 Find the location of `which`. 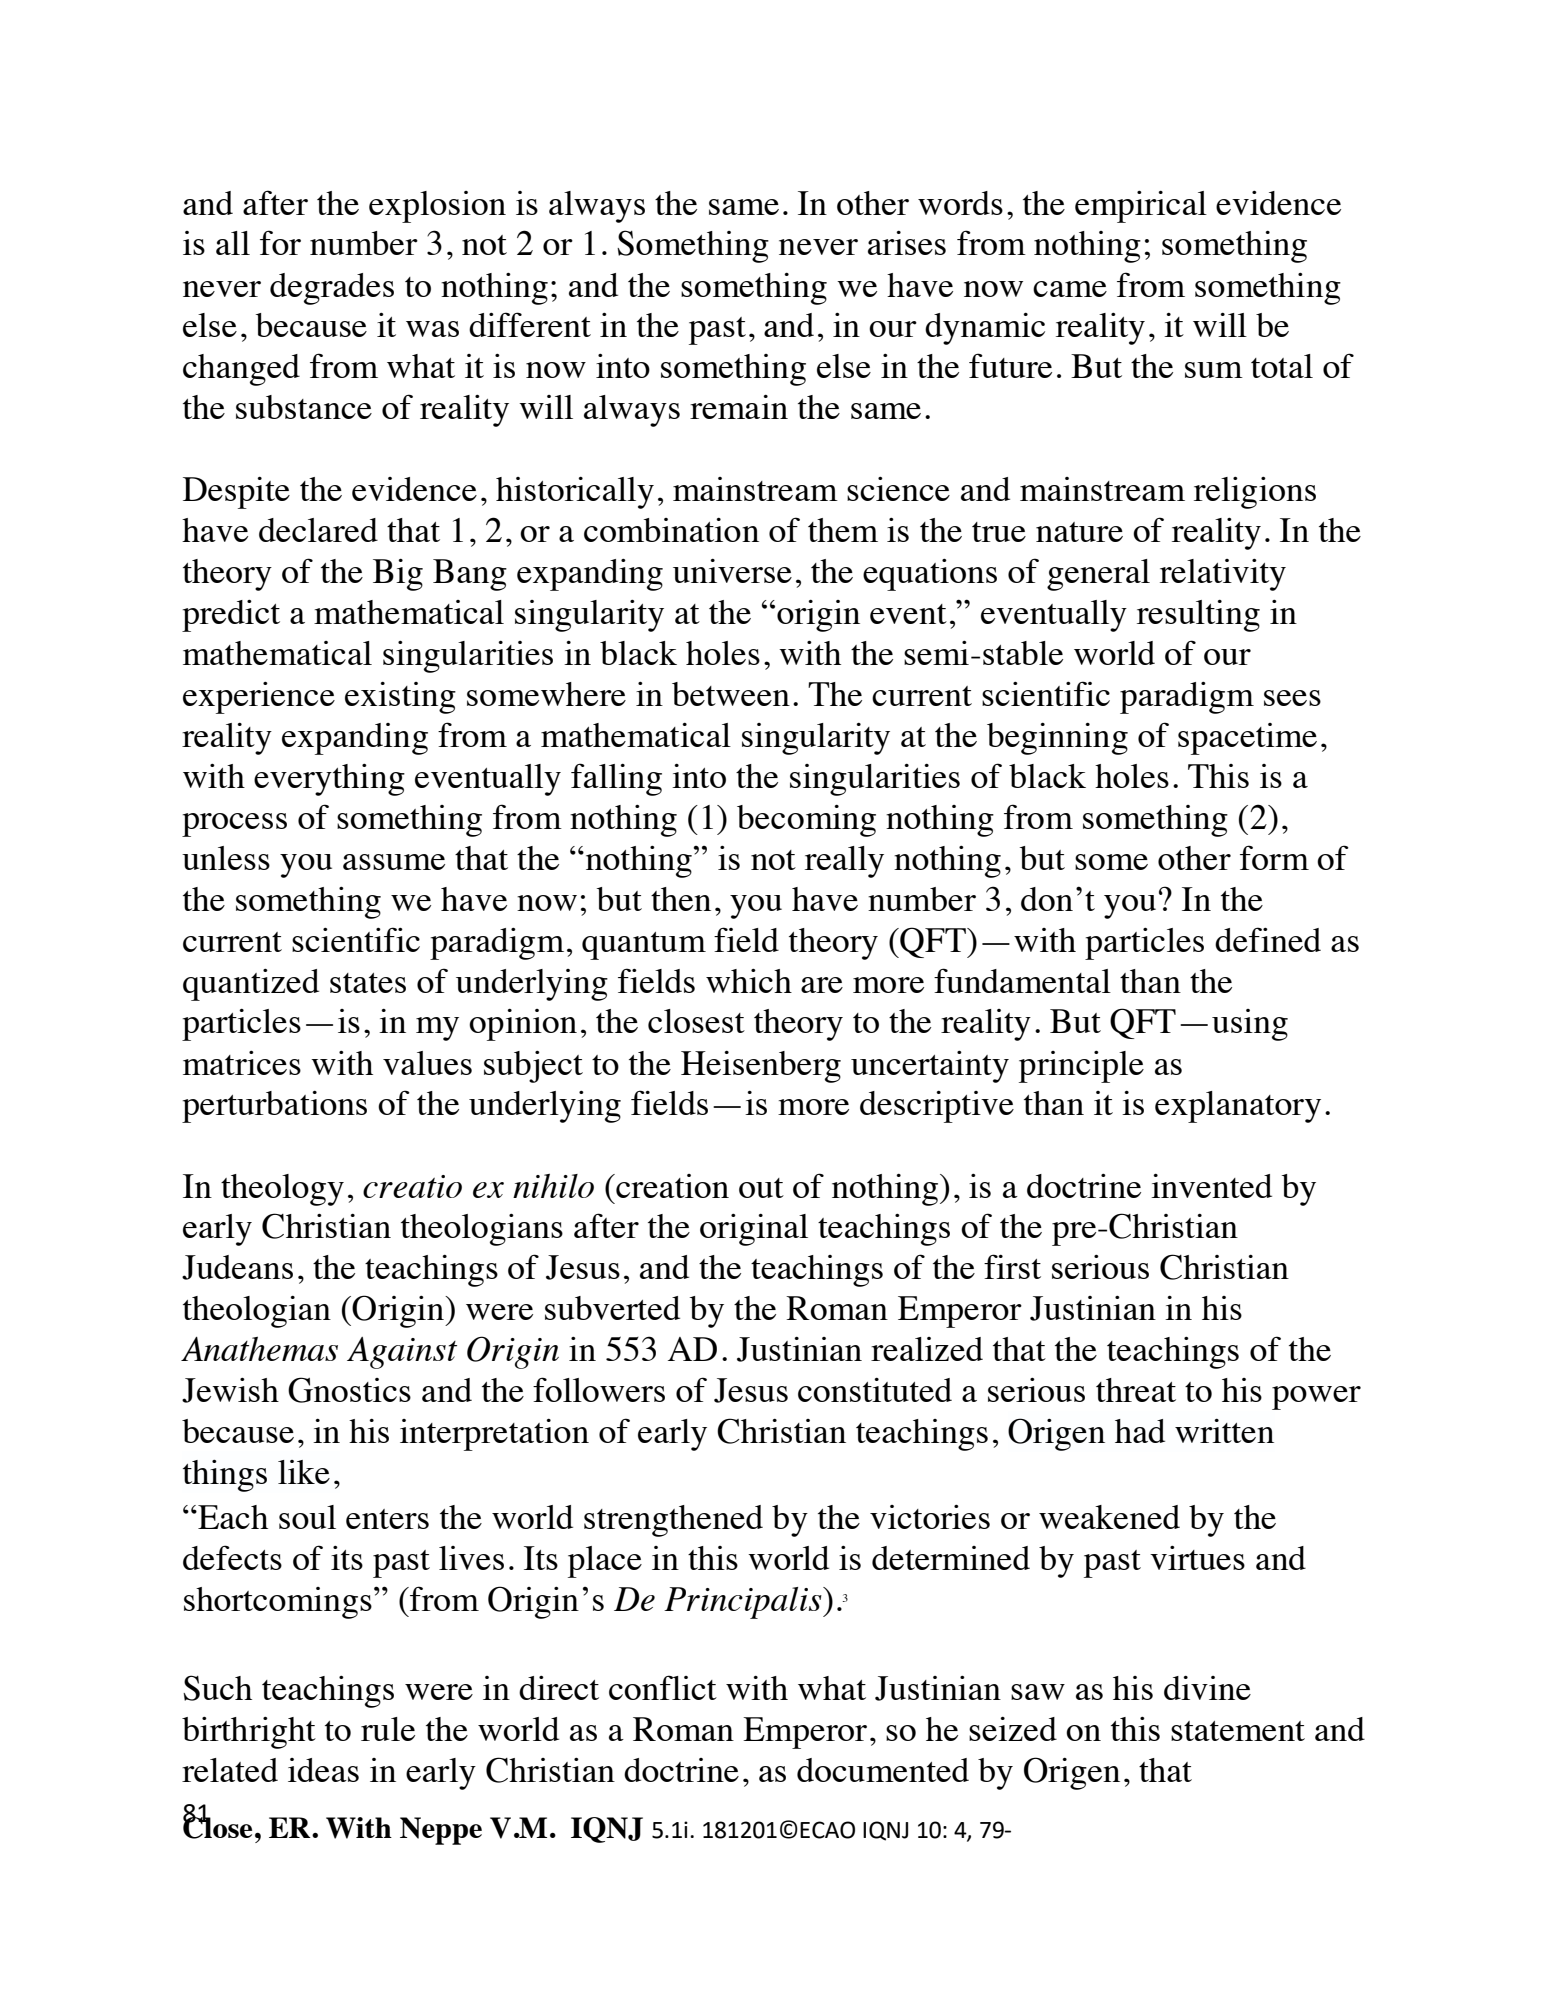

which is located at coordinates (749, 981).
